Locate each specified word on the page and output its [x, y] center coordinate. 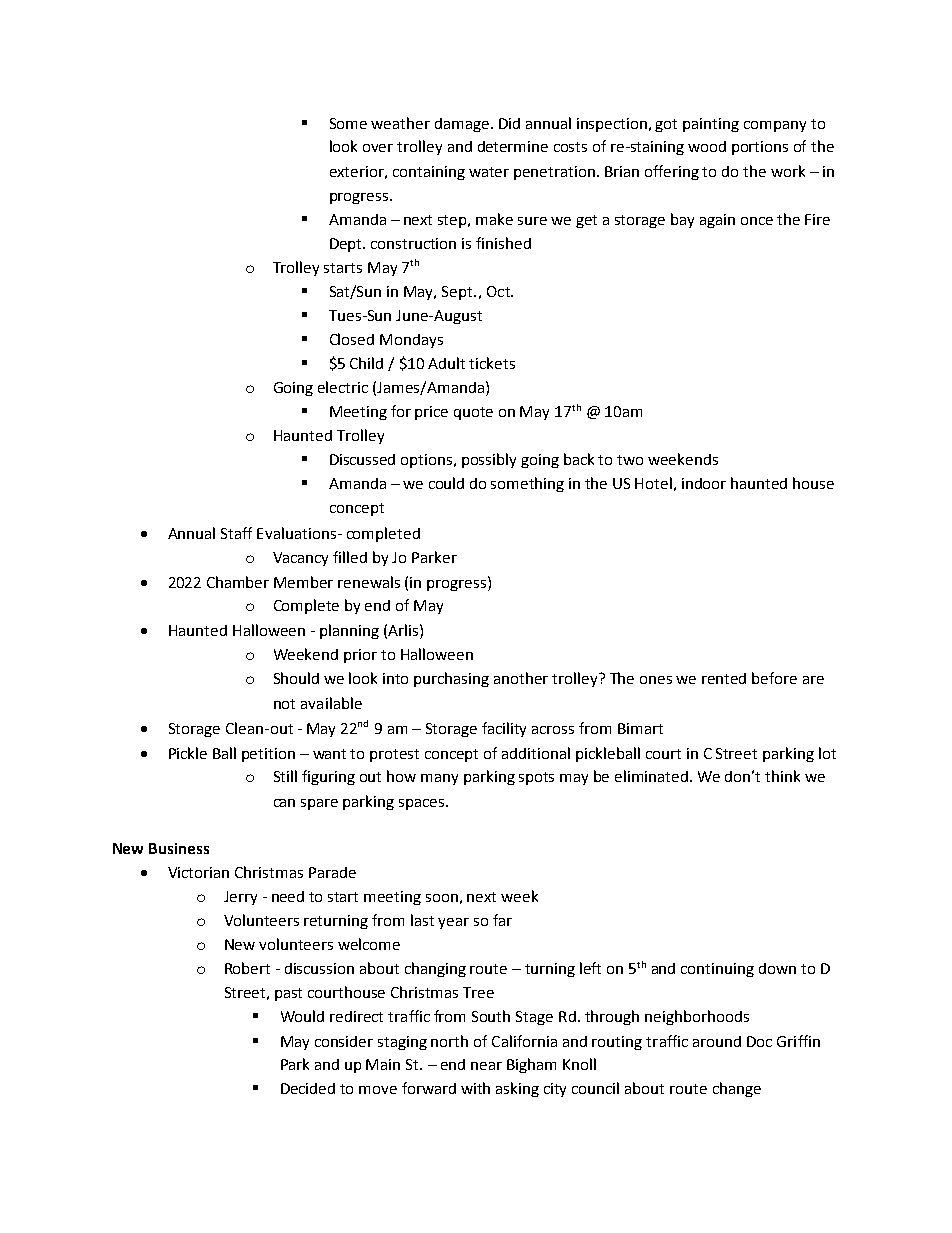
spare [319, 804]
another [521, 678]
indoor [704, 483]
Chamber [238, 582]
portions [760, 148]
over [378, 148]
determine [513, 146]
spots [536, 778]
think [782, 776]
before [774, 678]
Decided [308, 1088]
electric [343, 387]
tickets [492, 363]
